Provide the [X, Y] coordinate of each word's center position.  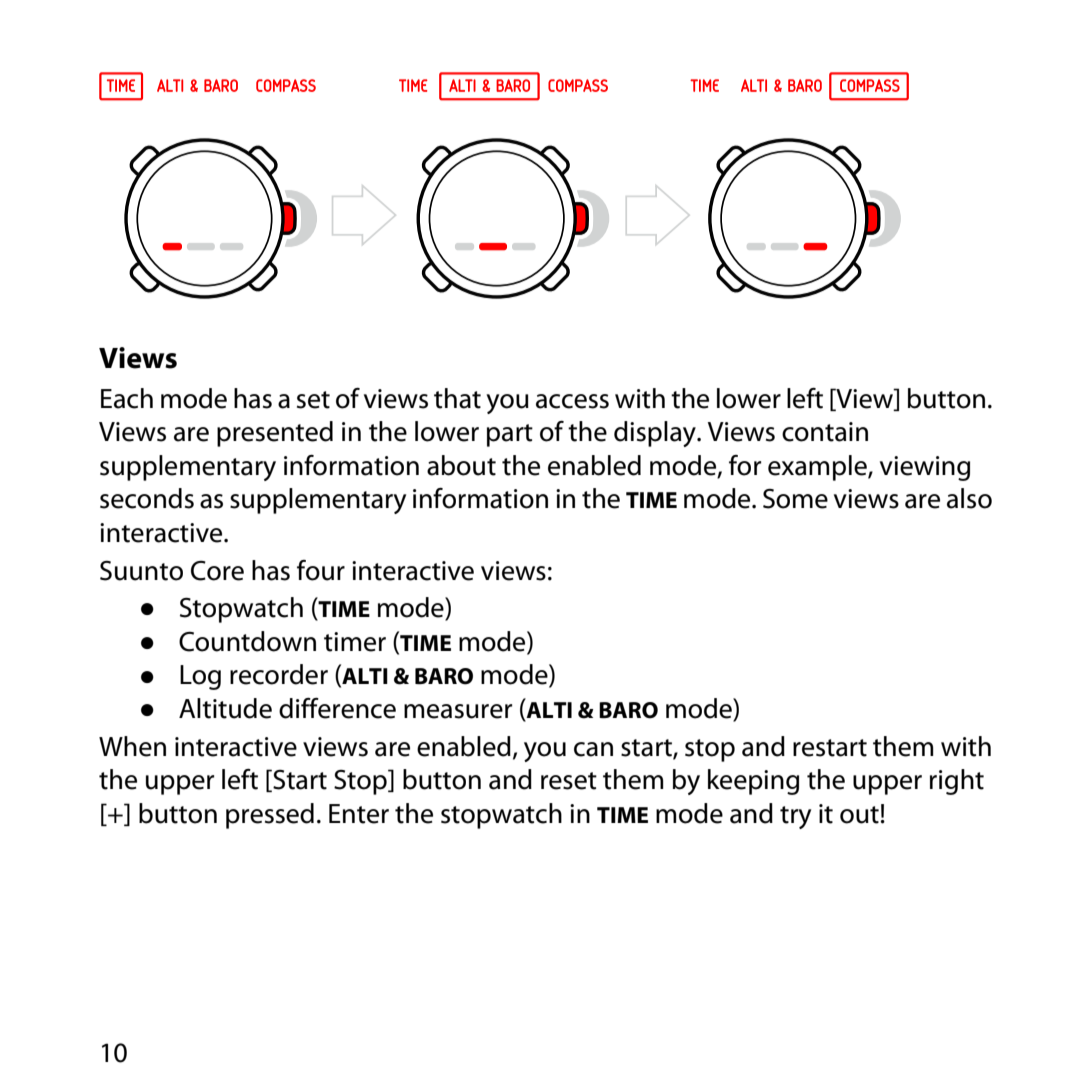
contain [825, 432]
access [572, 401]
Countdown [247, 641]
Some [795, 499]
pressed [270, 816]
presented [275, 434]
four [321, 570]
